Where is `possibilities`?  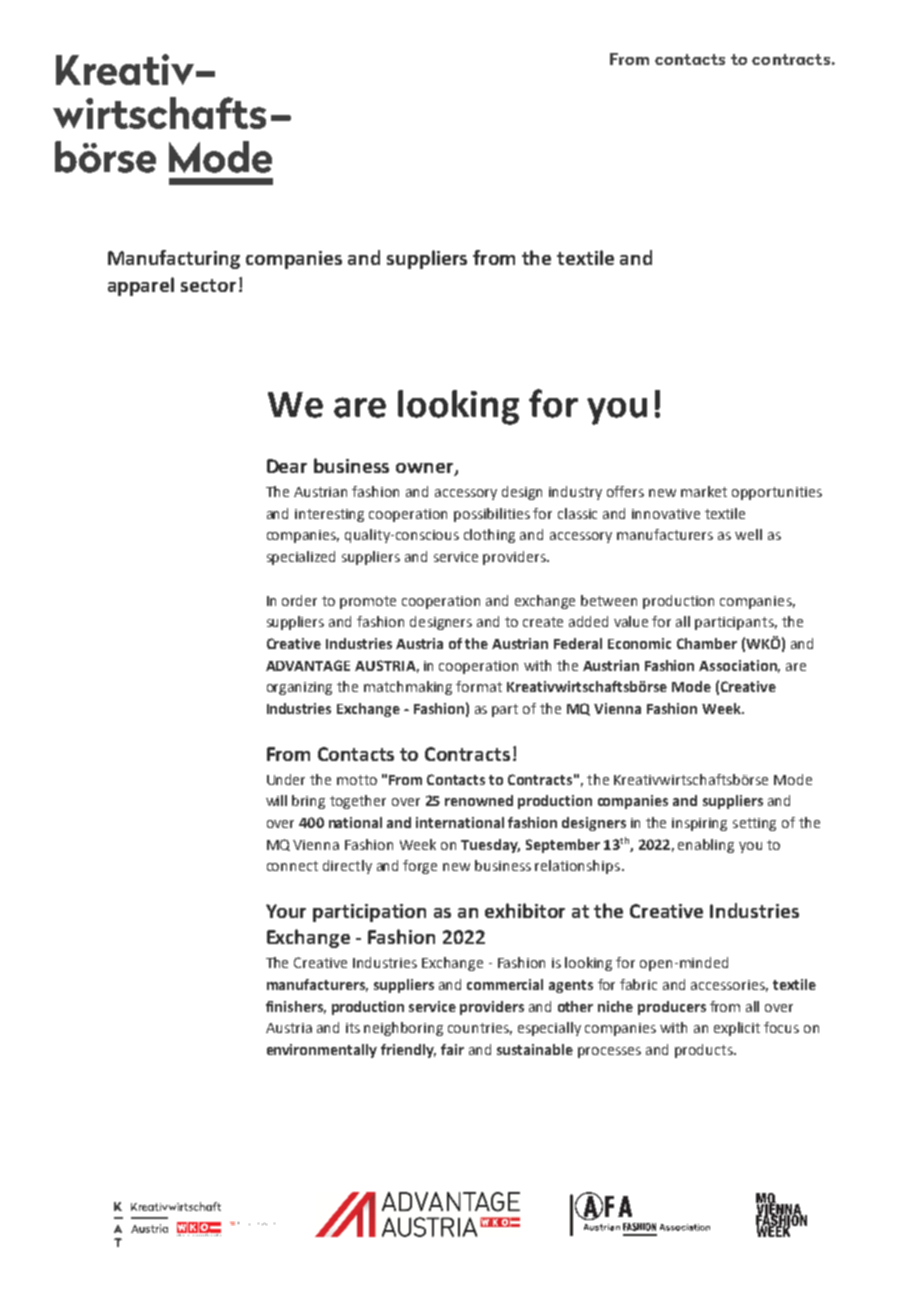 possibilities is located at coordinates (492, 515).
